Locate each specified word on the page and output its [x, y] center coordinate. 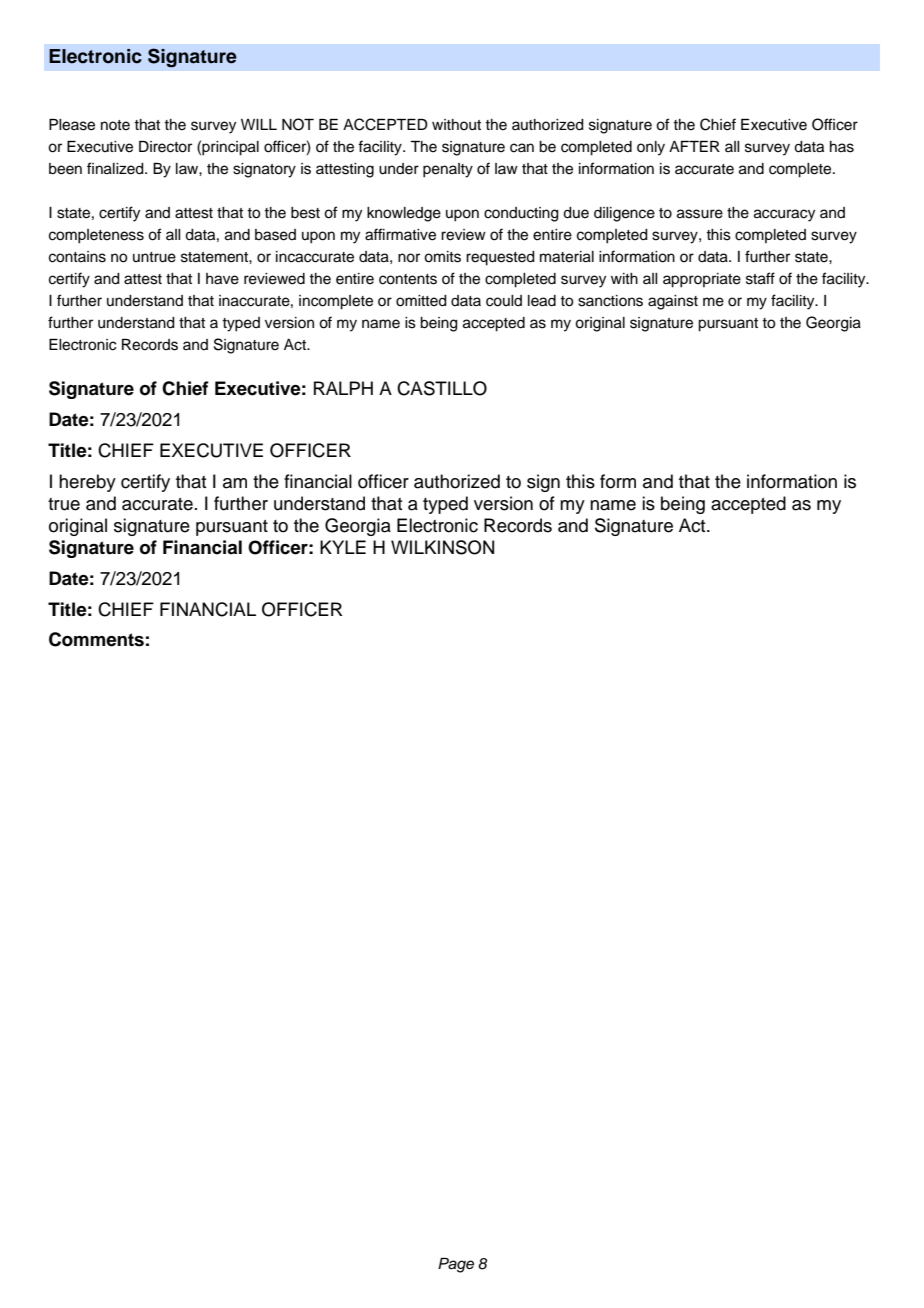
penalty [448, 170]
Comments [96, 639]
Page [456, 1265]
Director [165, 147]
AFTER [694, 146]
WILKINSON [442, 547]
